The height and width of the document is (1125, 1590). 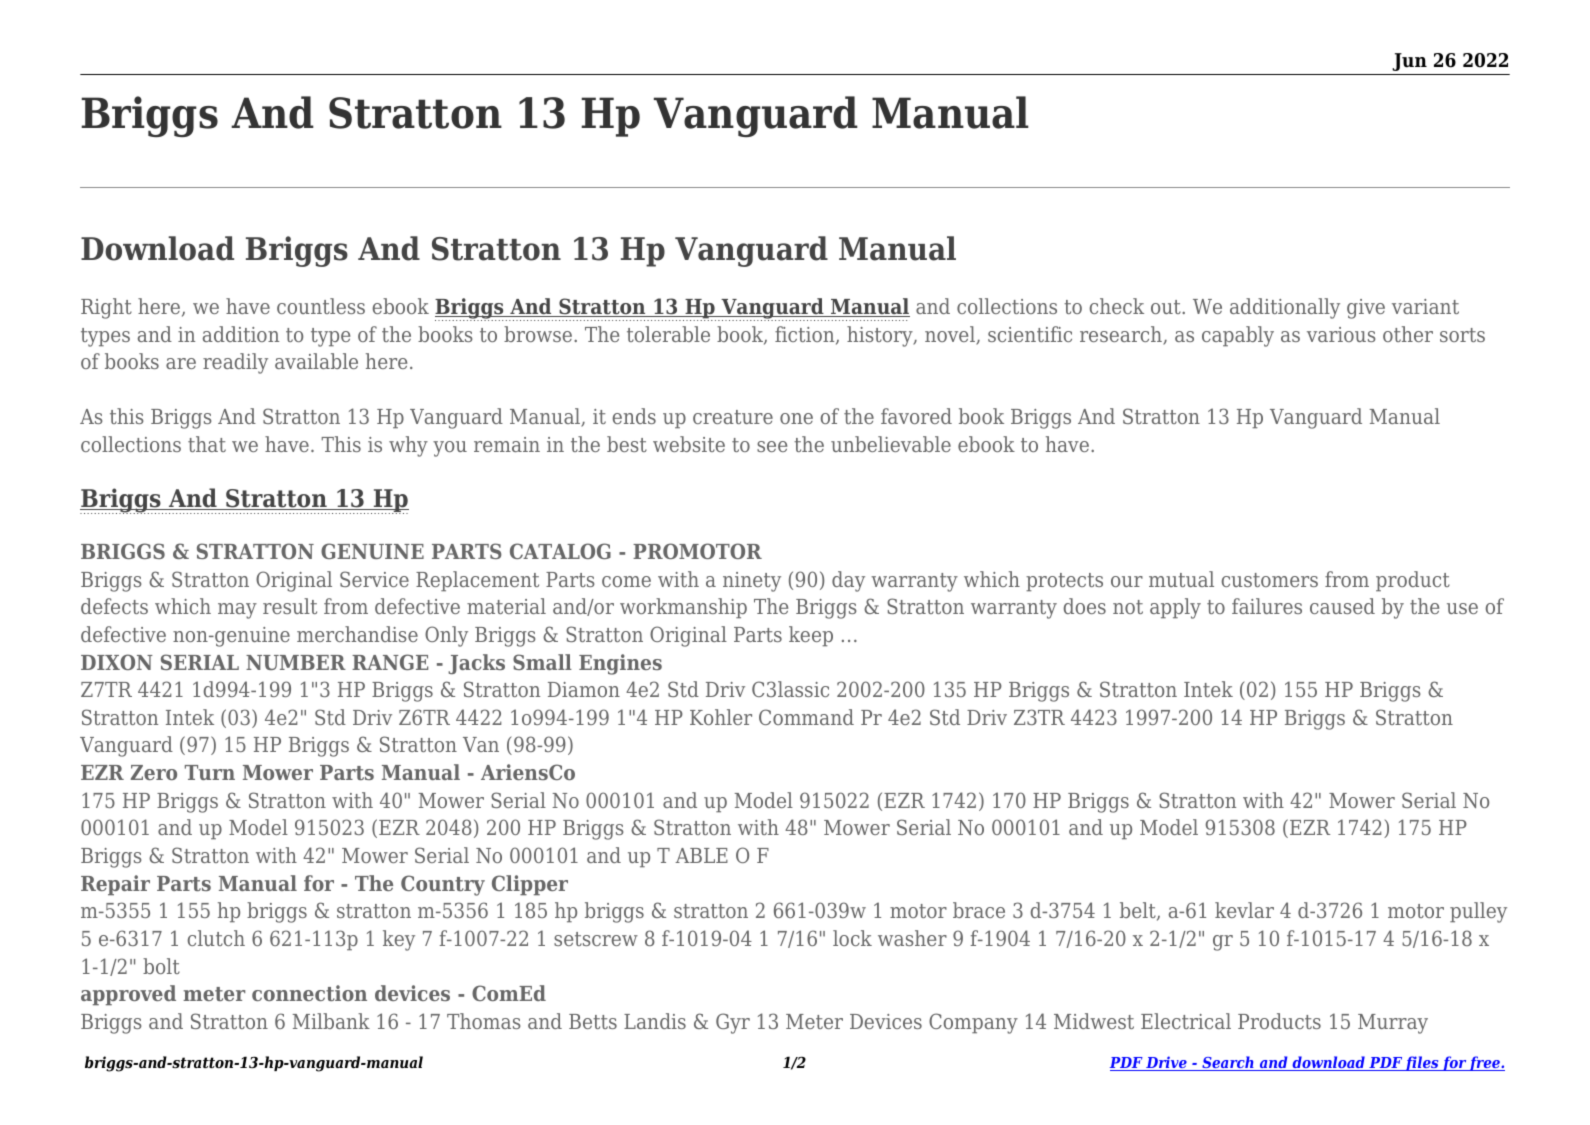 What do you see at coordinates (1341, 334) in the document?
I see `various` at bounding box center [1341, 334].
